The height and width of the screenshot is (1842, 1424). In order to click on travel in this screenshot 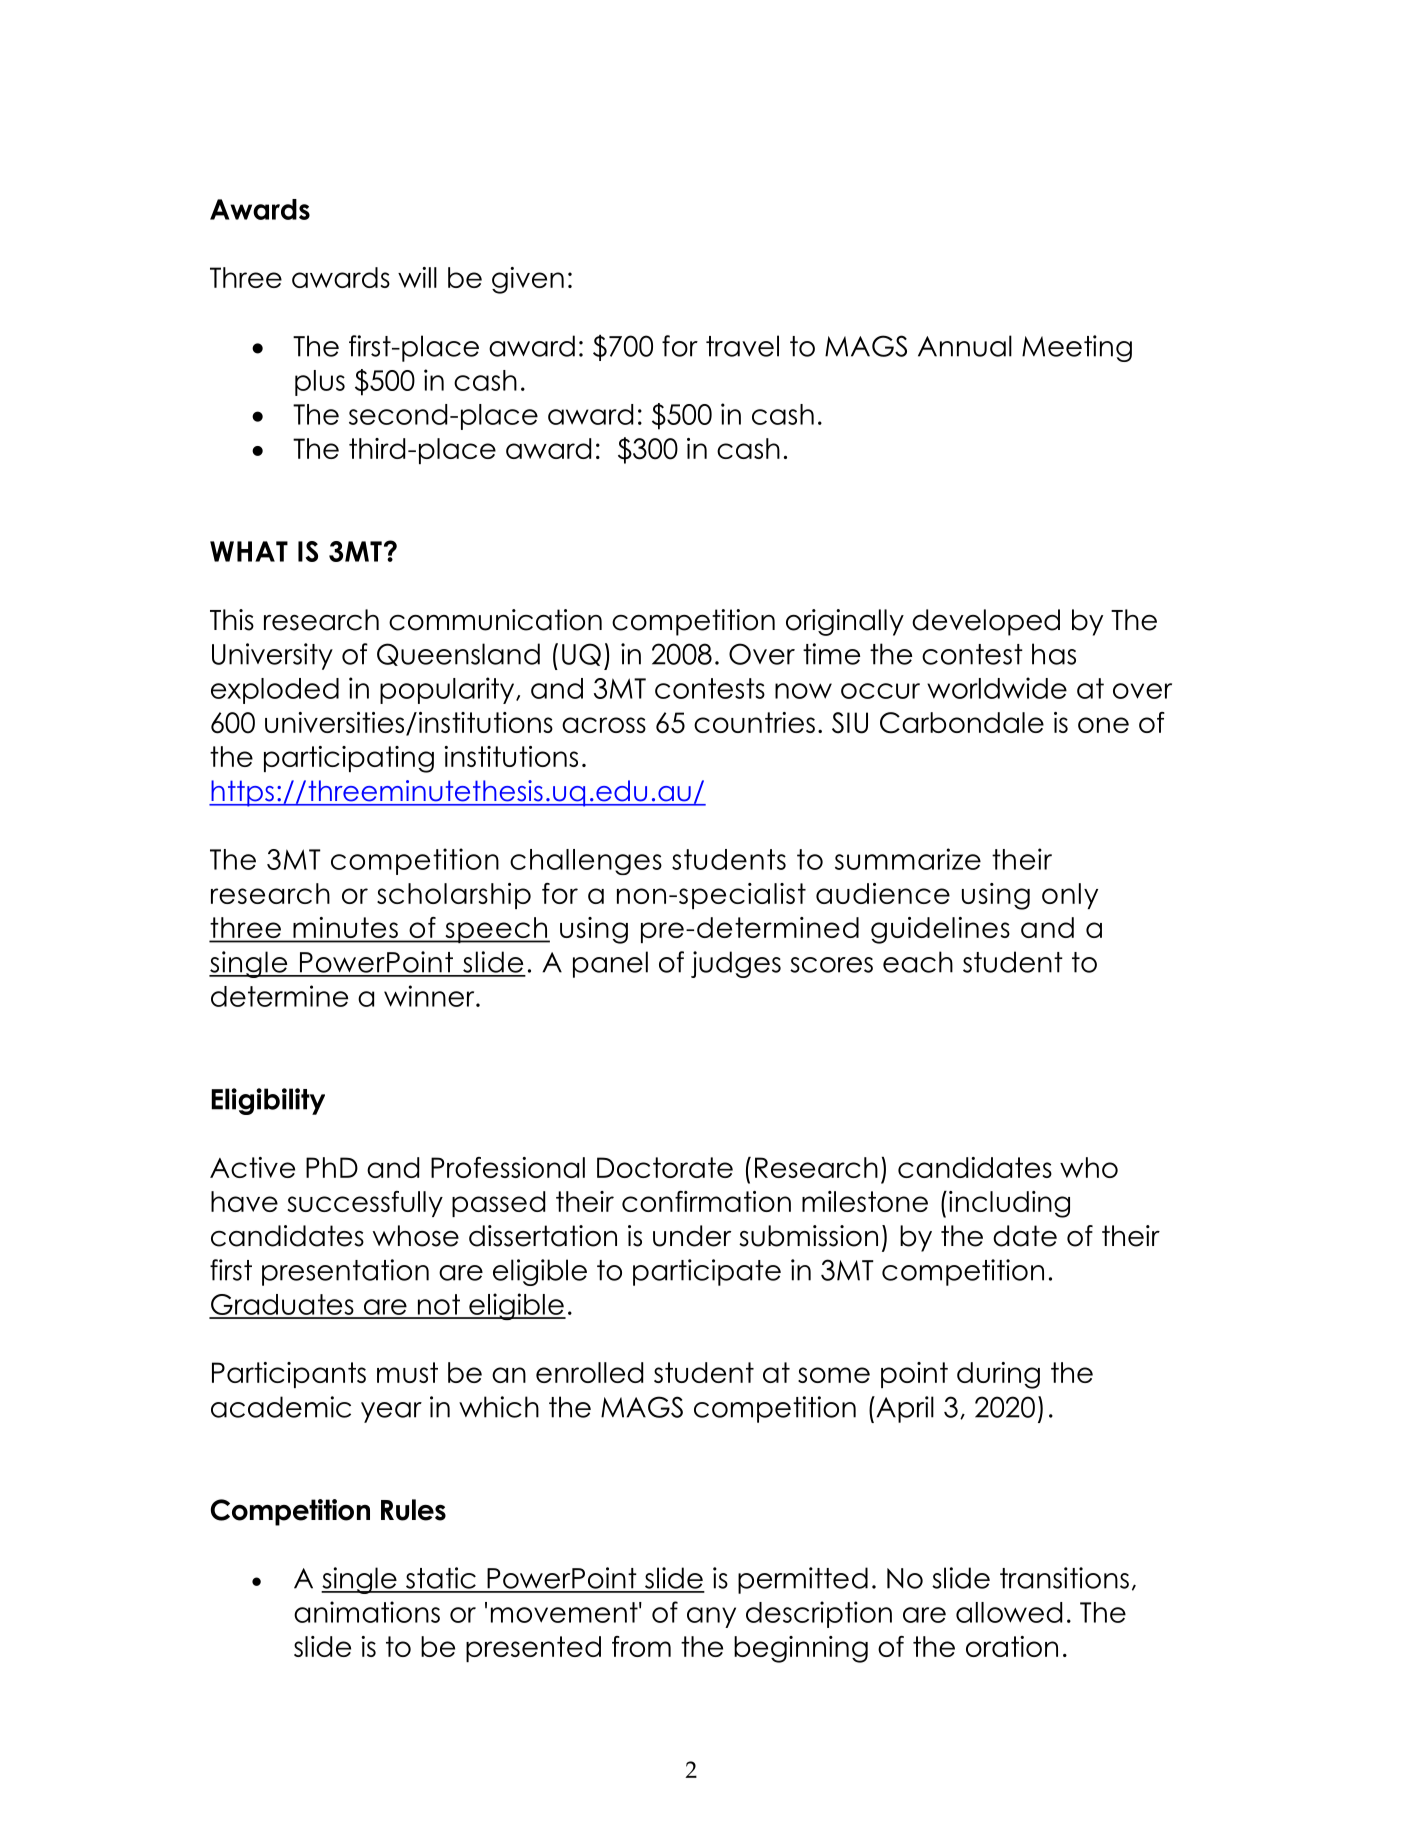, I will do `click(742, 346)`.
